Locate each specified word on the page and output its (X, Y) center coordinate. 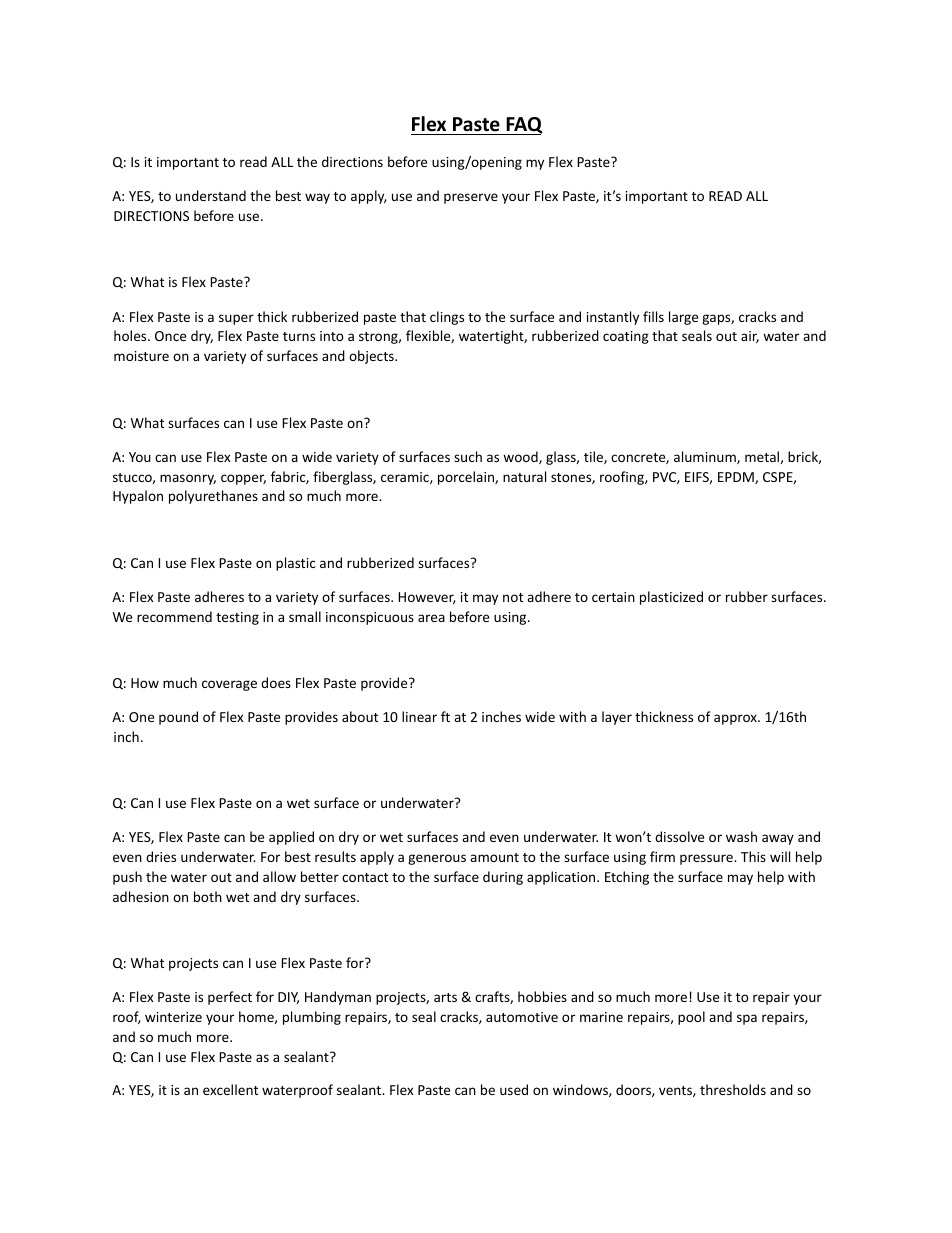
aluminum (706, 457)
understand (211, 195)
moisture (141, 356)
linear (419, 716)
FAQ (523, 126)
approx (736, 719)
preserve (471, 198)
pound (178, 718)
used (514, 1089)
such (468, 456)
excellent (230, 1089)
